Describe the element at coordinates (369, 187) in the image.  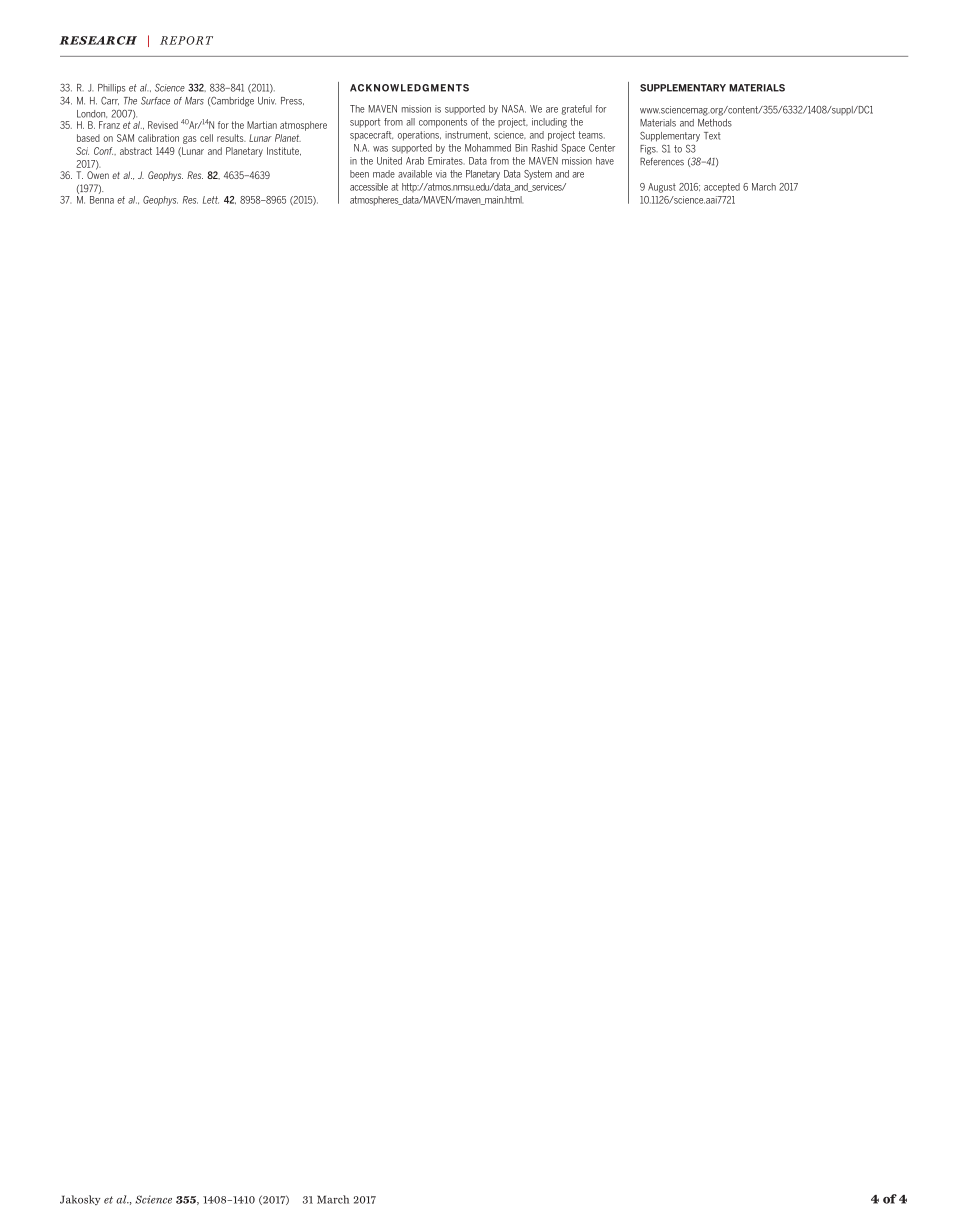
I see `accessible` at that location.
